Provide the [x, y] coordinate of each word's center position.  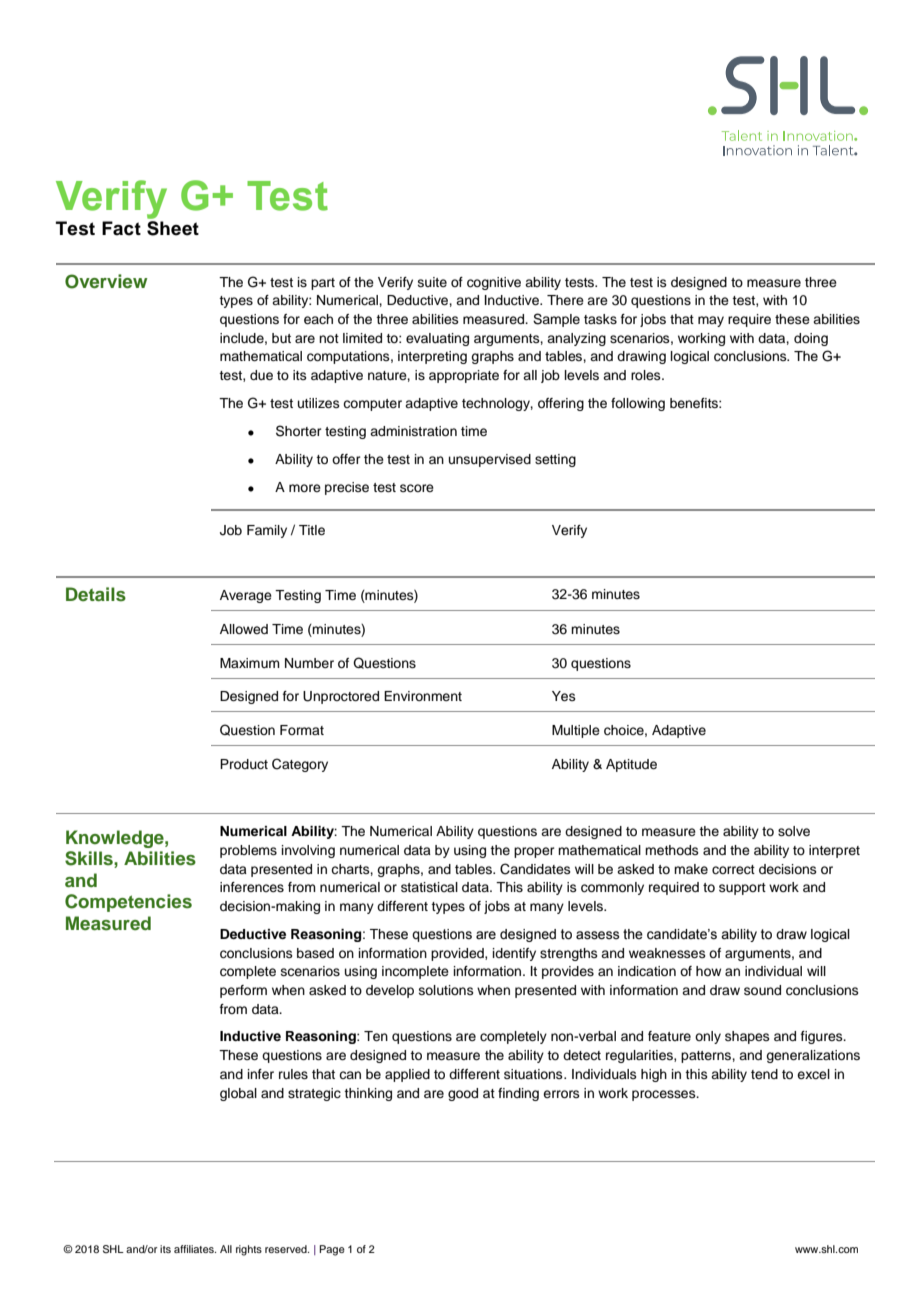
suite [432, 282]
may [711, 321]
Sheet [173, 228]
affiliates [195, 1249]
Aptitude [631, 765]
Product [244, 764]
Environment [423, 696]
